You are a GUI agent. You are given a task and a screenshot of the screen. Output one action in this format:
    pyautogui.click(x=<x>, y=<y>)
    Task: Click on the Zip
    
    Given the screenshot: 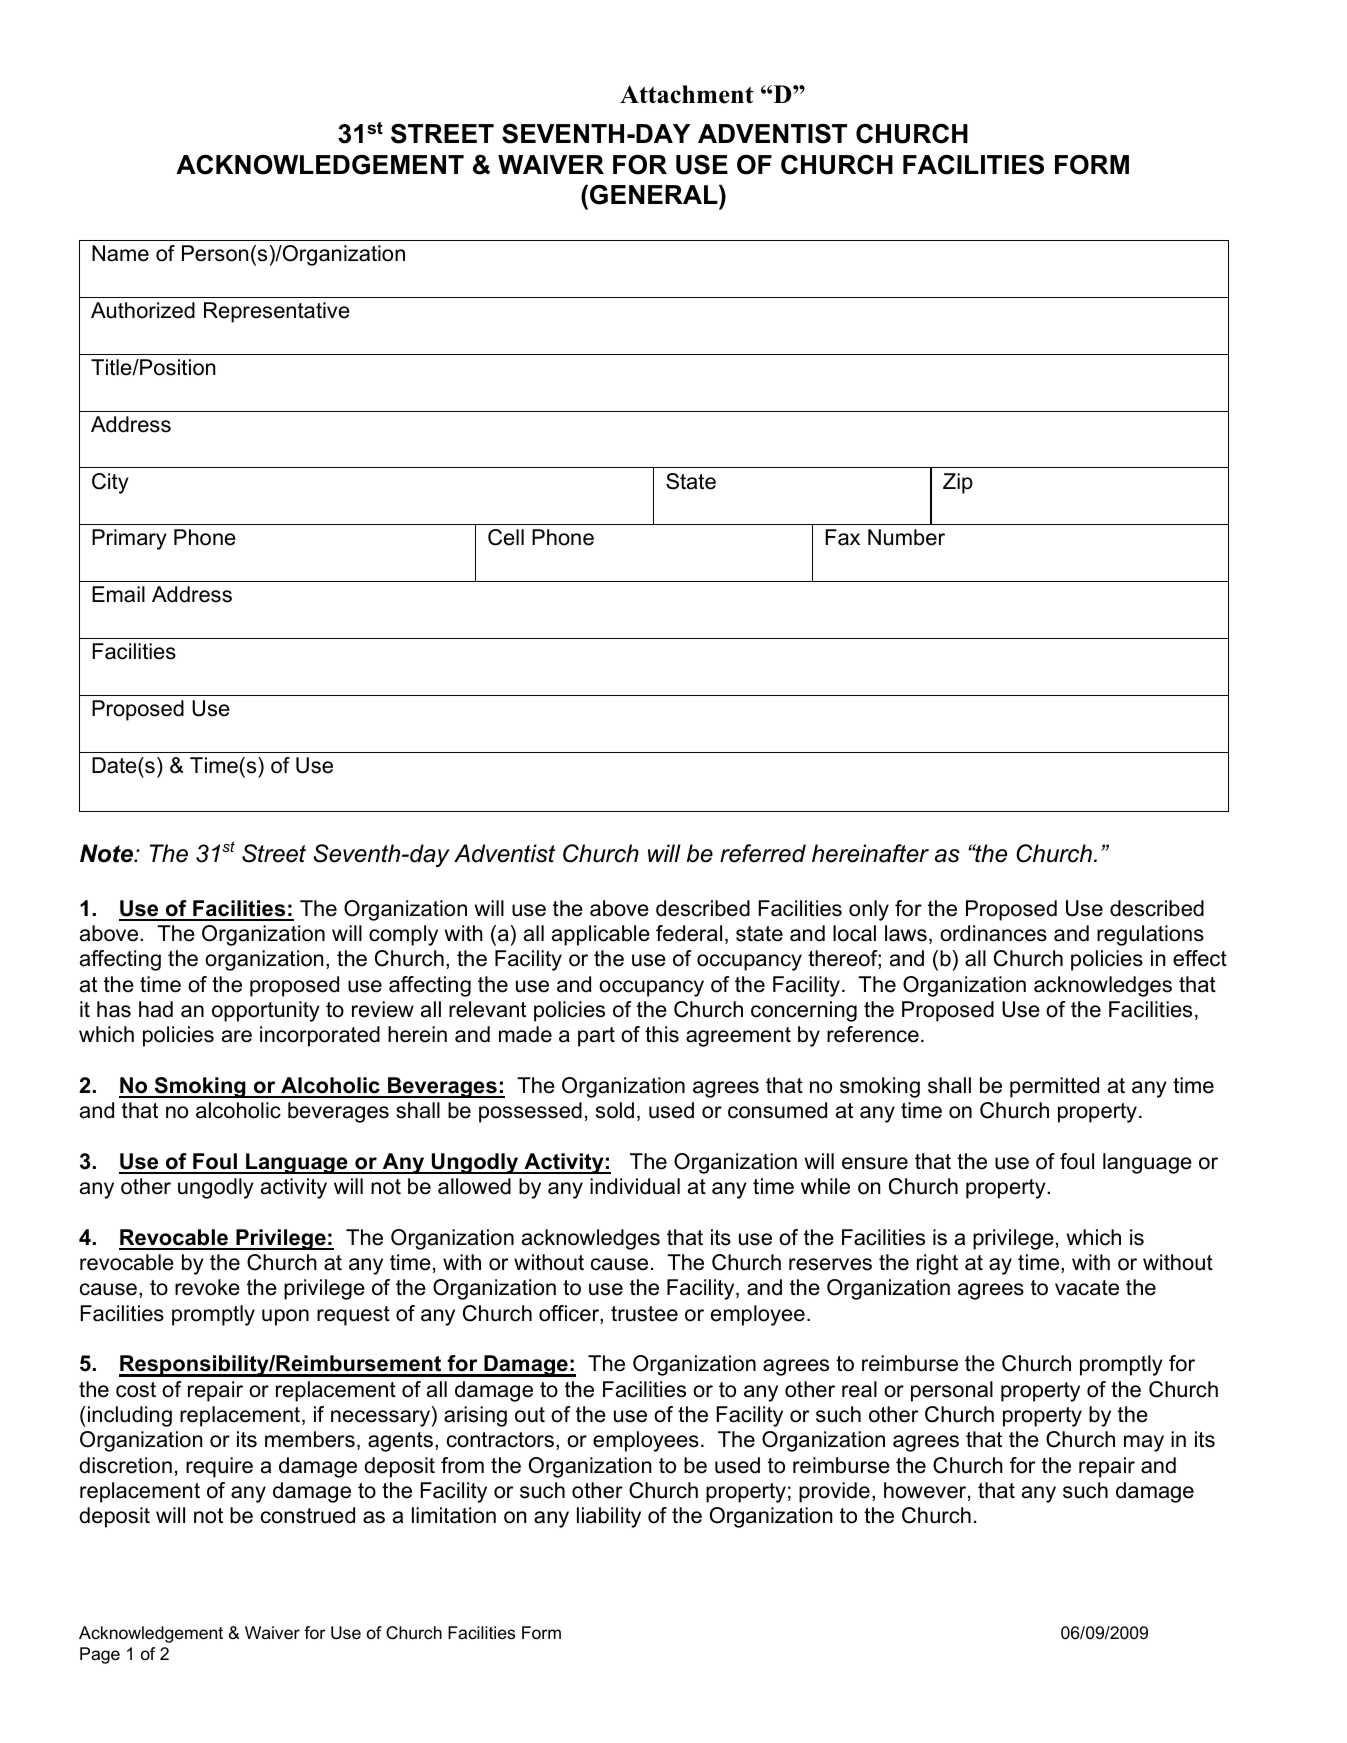 What is the action you would take?
    pyautogui.click(x=958, y=483)
